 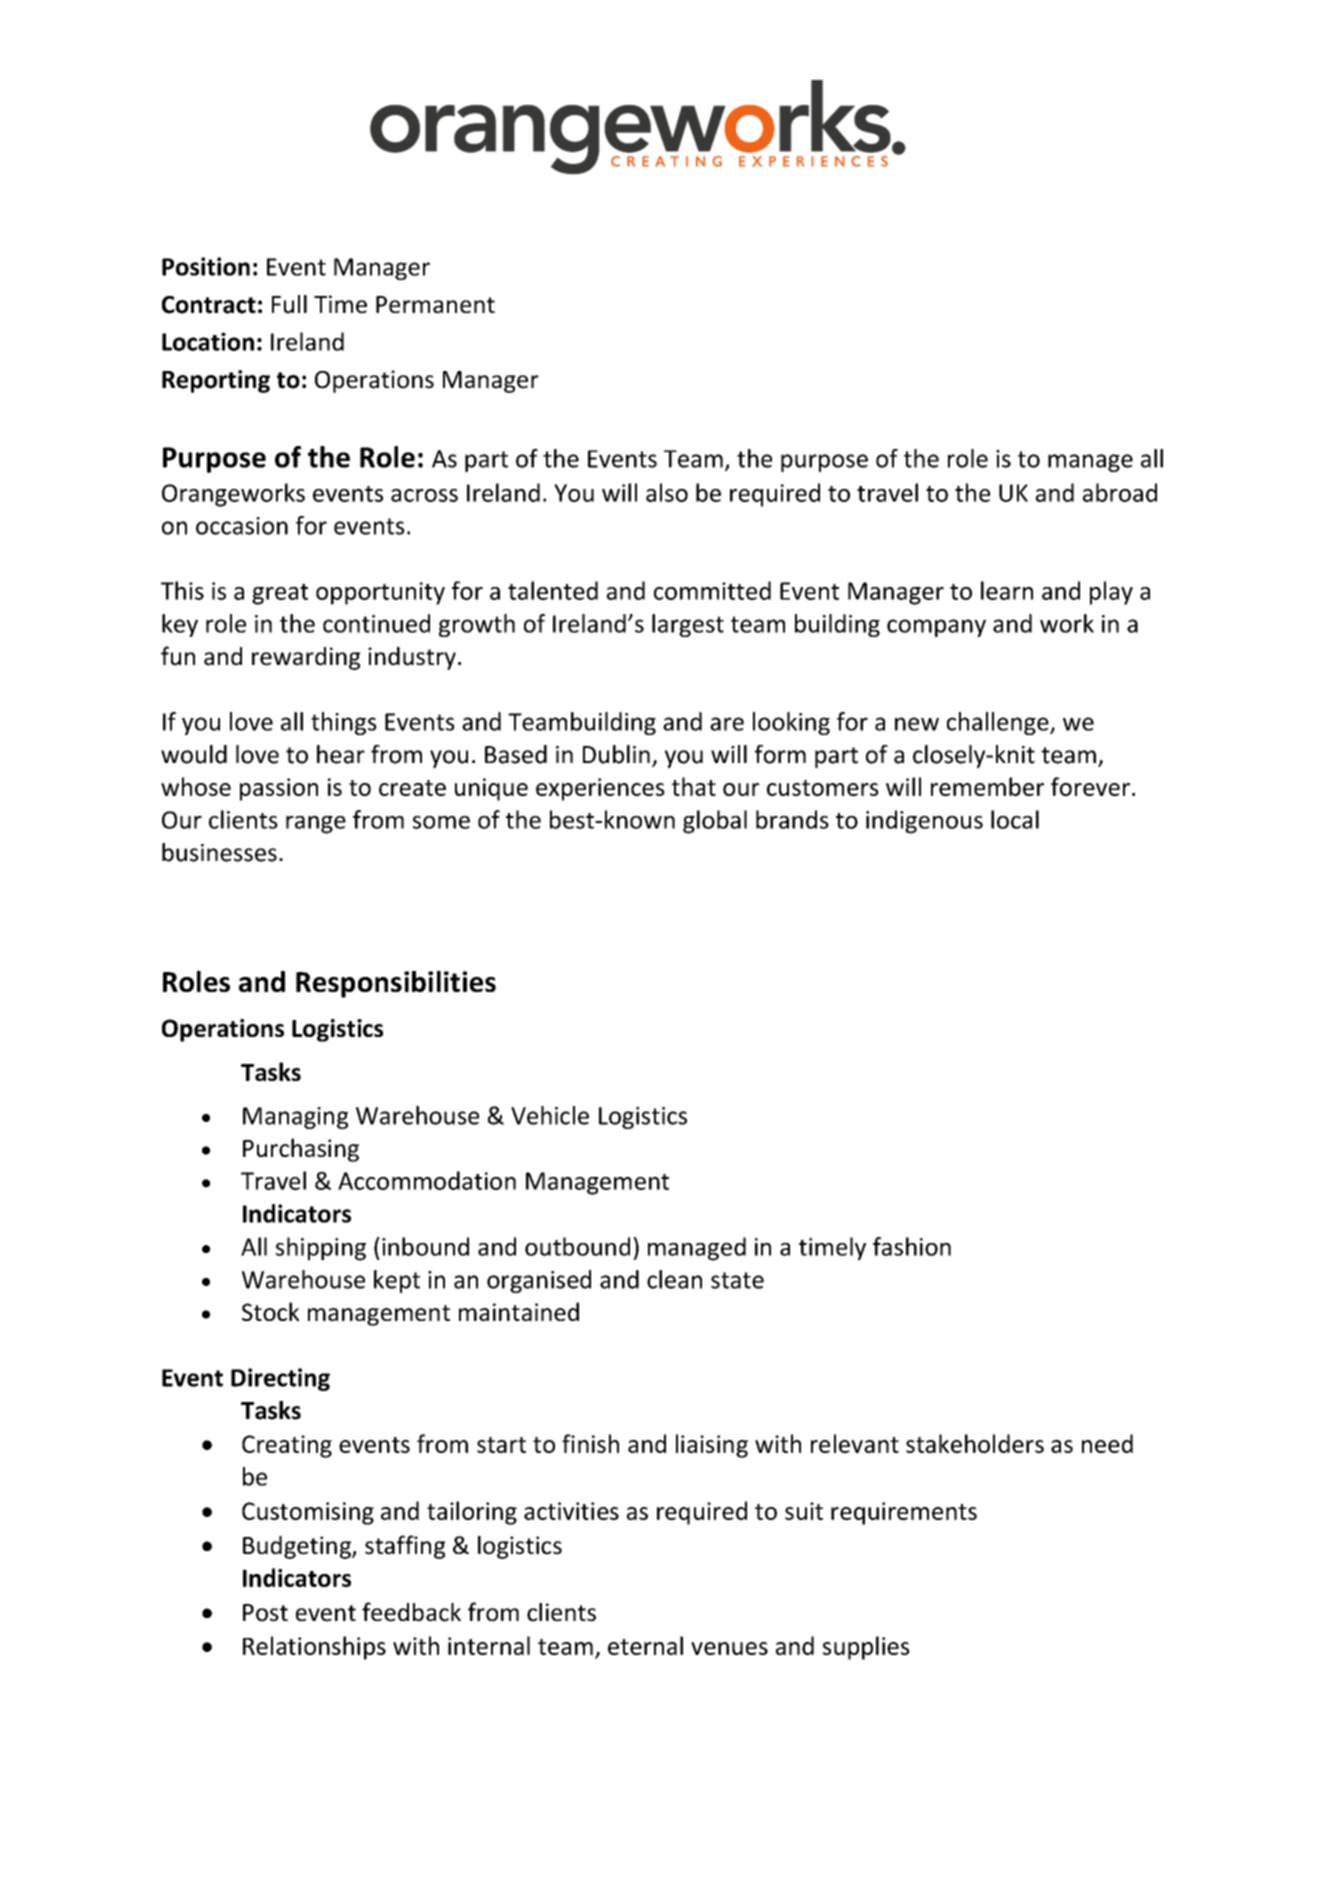 What do you see at coordinates (1015, 819) in the screenshot?
I see `local` at bounding box center [1015, 819].
